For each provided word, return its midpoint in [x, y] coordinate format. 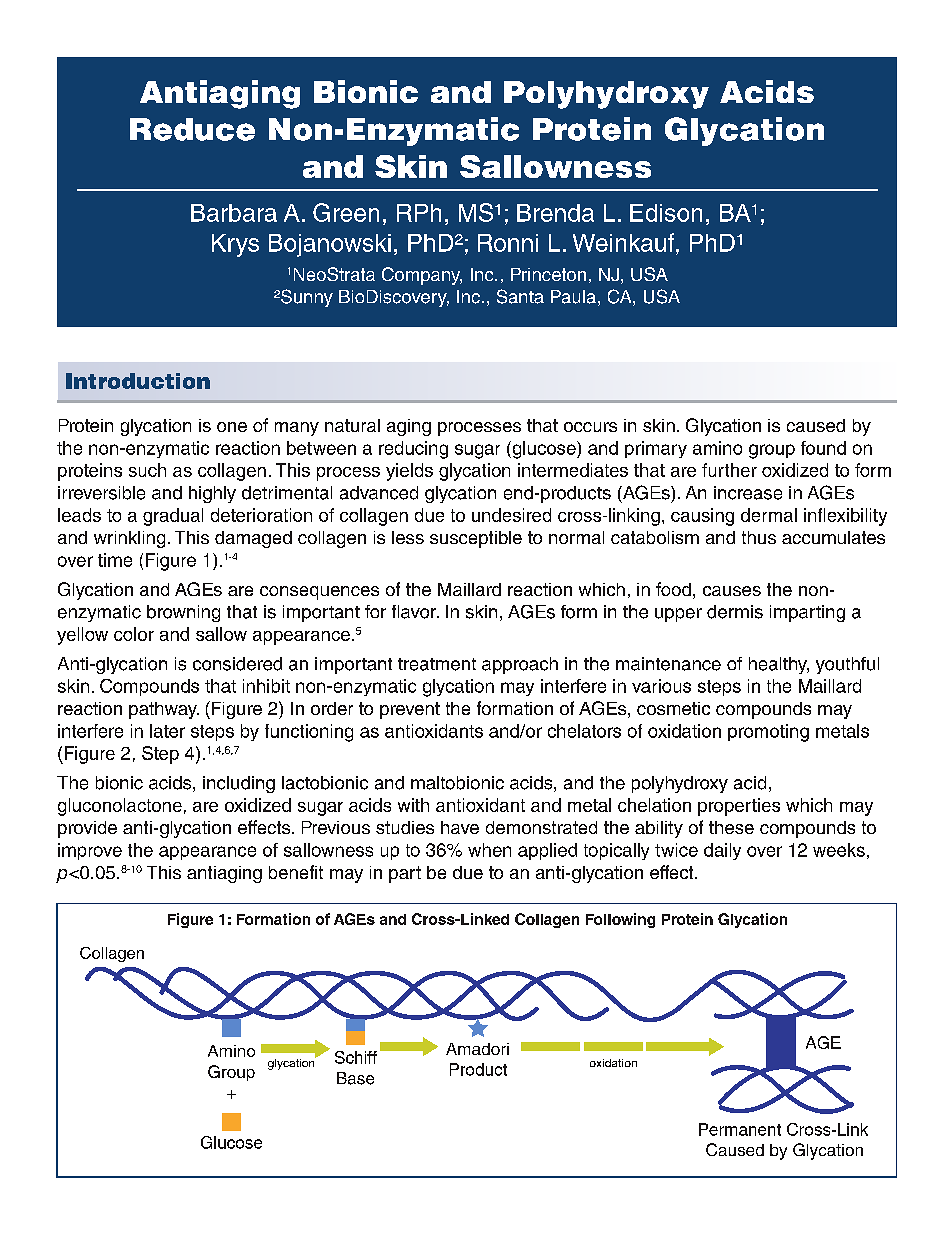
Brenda [555, 213]
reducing [413, 450]
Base [355, 1078]
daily [722, 851]
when [489, 850]
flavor [415, 612]
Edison [666, 213]
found [823, 448]
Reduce [192, 129]
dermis [735, 612]
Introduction [138, 381]
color [134, 634]
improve [90, 851]
